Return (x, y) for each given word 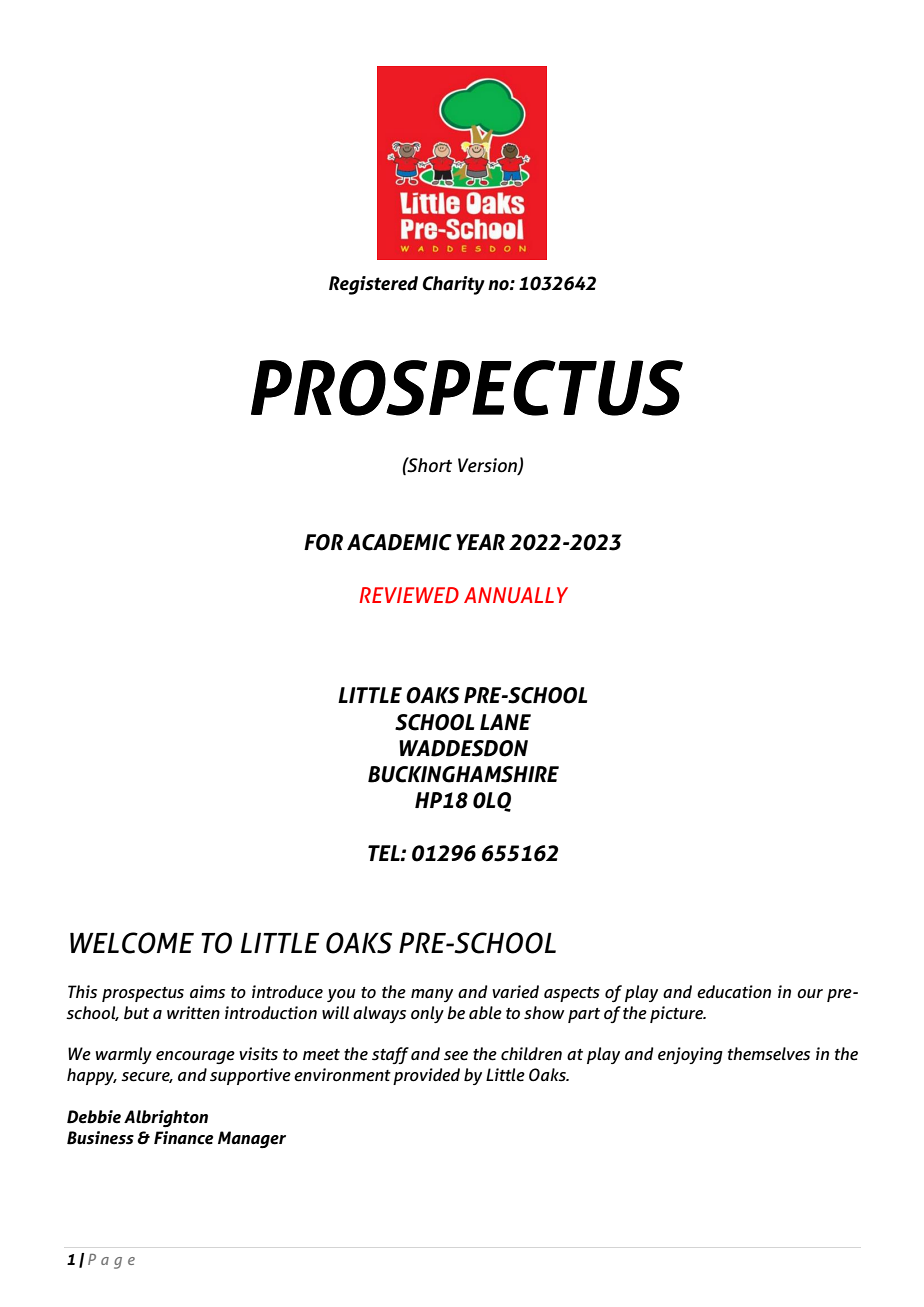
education (734, 992)
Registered (373, 285)
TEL (385, 853)
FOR (323, 542)
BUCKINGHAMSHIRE (463, 774)
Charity (454, 285)
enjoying (690, 1055)
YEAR (480, 542)
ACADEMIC (399, 542)
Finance (183, 1138)
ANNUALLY (516, 595)
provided (426, 1076)
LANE (505, 722)
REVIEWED (409, 595)
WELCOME (132, 943)
